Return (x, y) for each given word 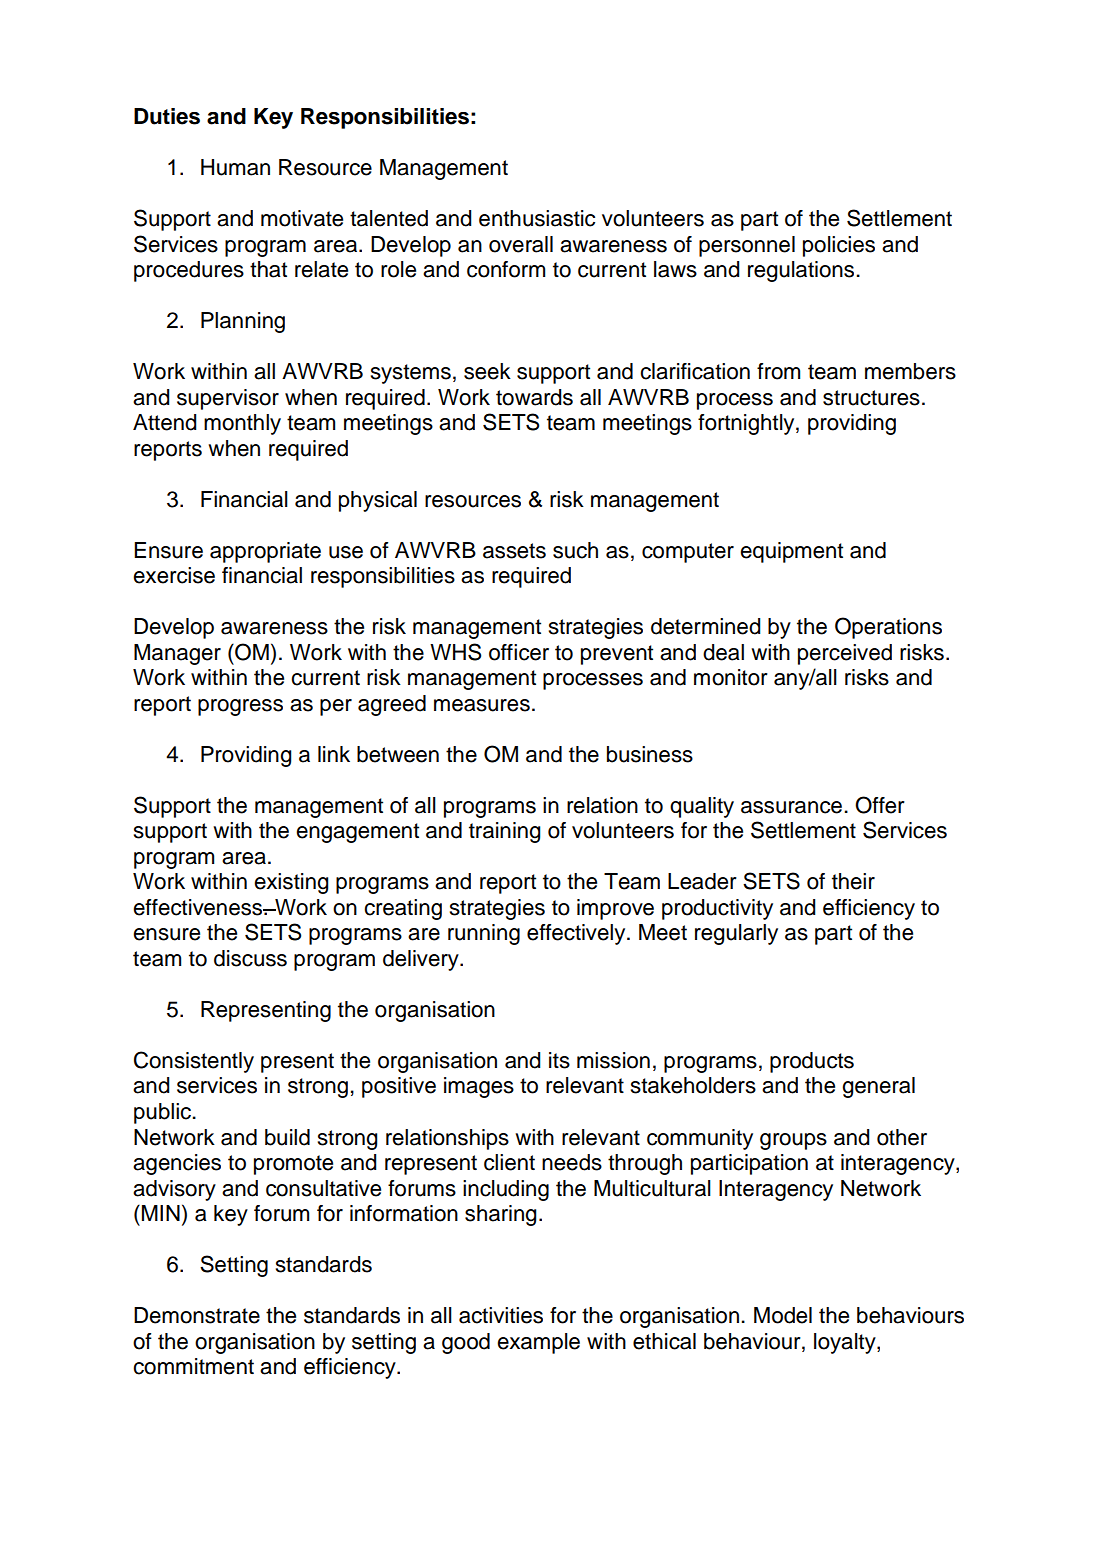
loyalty (846, 1343)
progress (240, 707)
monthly (242, 424)
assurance (791, 807)
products (812, 1062)
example (538, 1343)
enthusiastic (537, 218)
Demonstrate (197, 1315)
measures (482, 705)
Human (235, 167)
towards (534, 397)
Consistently (194, 1062)
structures (871, 398)
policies (839, 246)
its (559, 1060)
